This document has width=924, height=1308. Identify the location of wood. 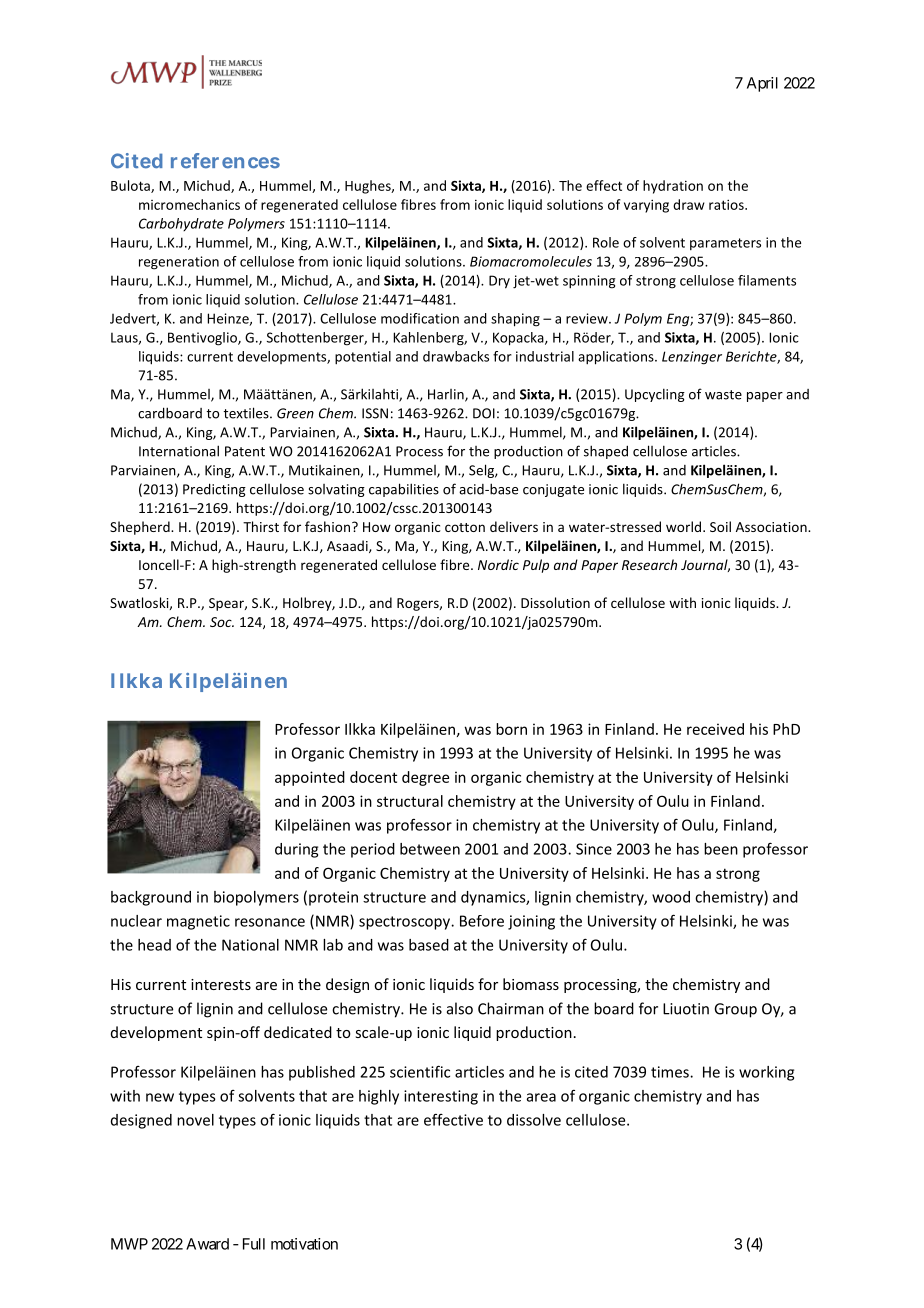
(671, 897).
